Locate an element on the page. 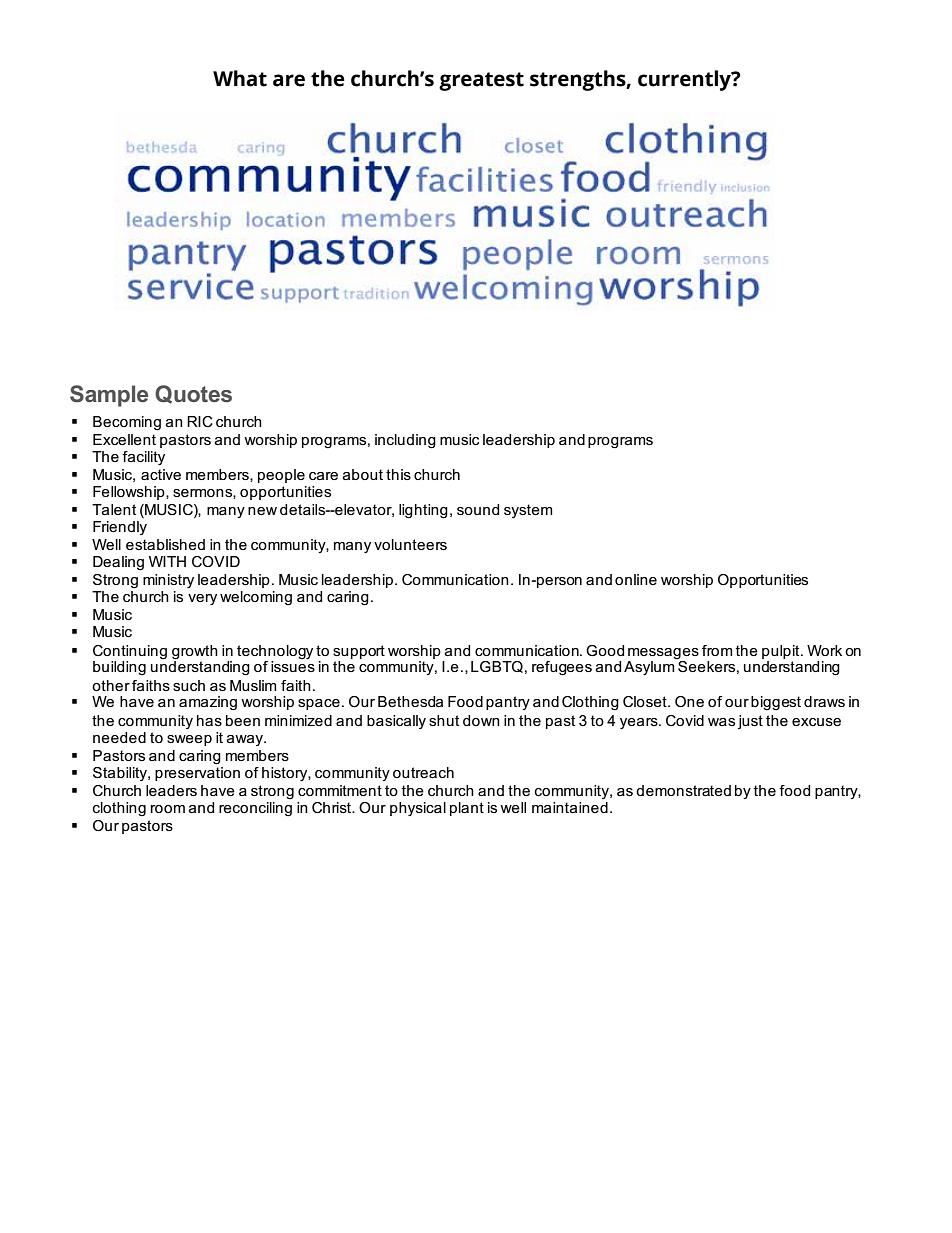 This document has width=952, height=1233. just is located at coordinates (750, 722).
